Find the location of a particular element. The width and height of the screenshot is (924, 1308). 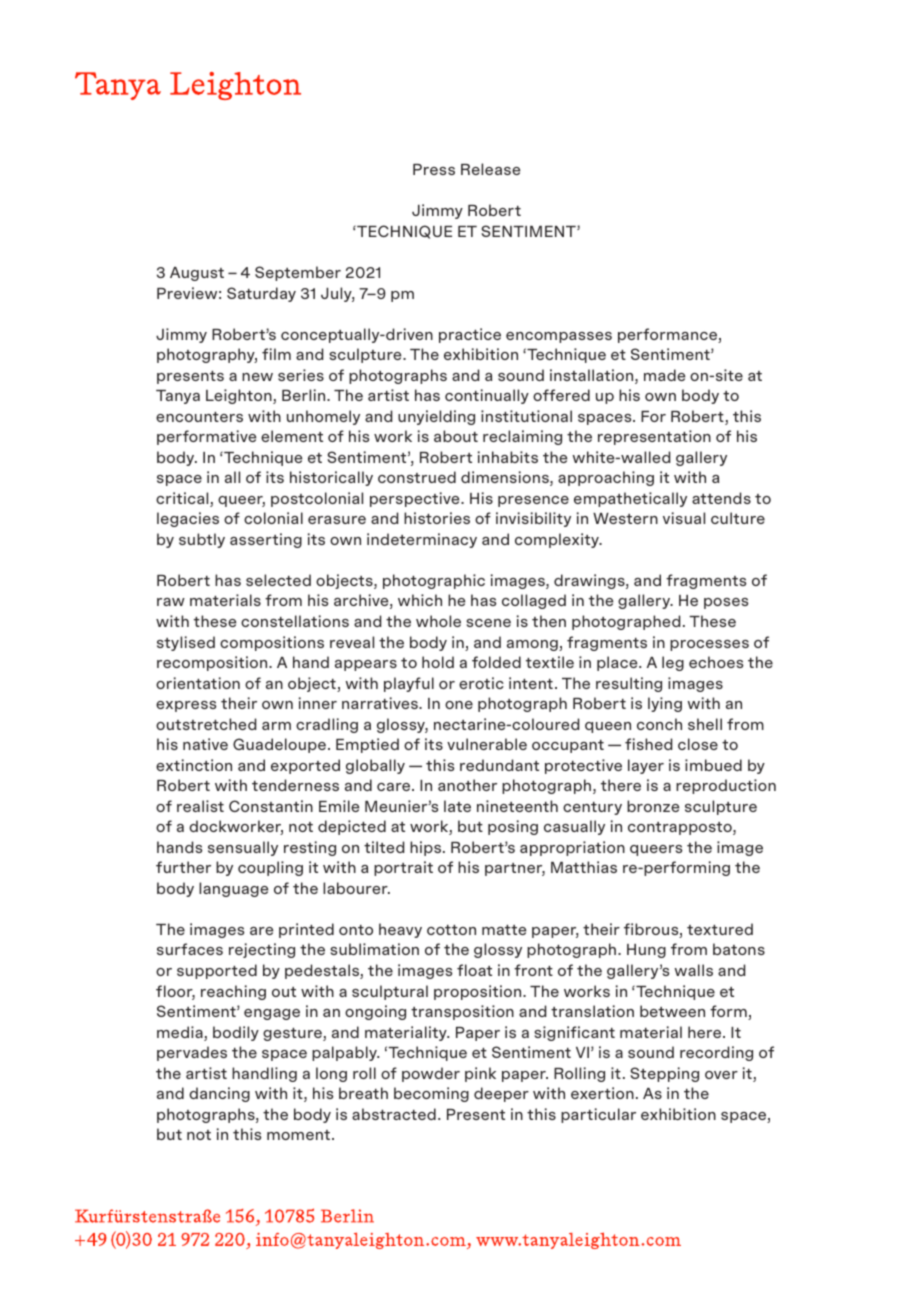

Constantin is located at coordinates (271, 806).
